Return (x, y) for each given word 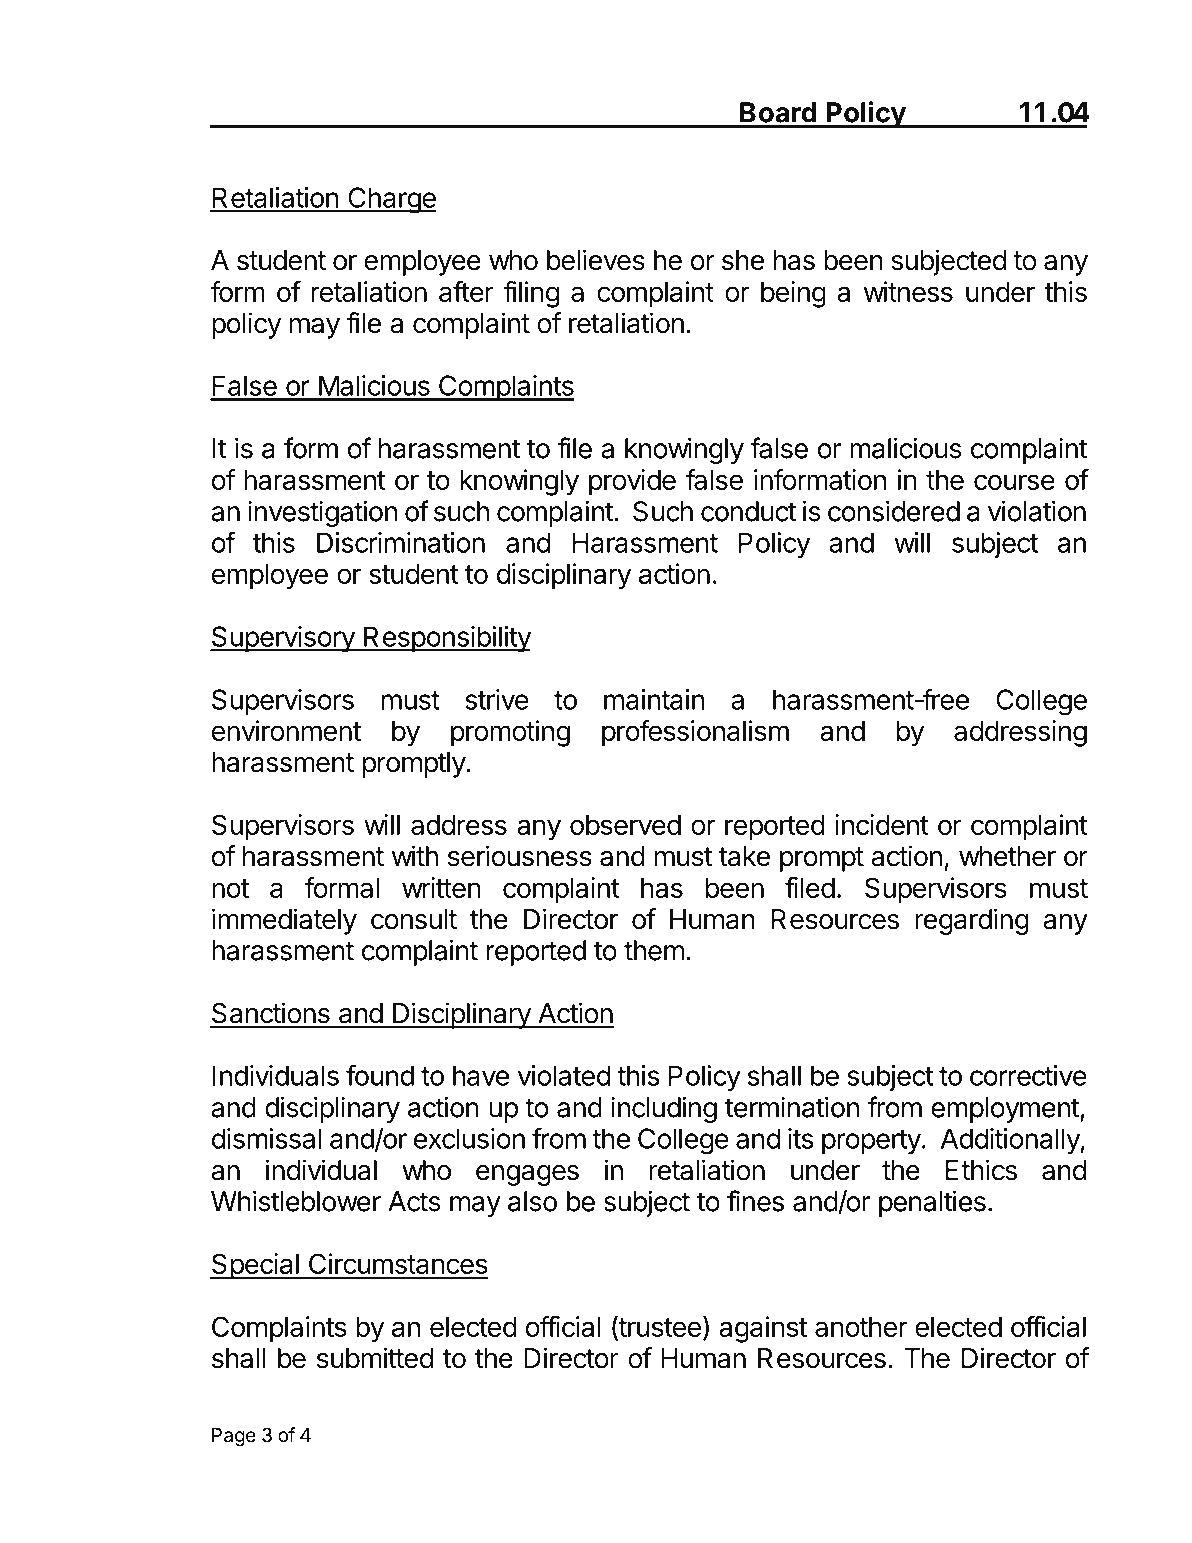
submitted (375, 1358)
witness (908, 291)
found (380, 1075)
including (664, 1109)
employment (1006, 1110)
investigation (322, 513)
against (763, 1329)
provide (632, 482)
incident (882, 824)
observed (625, 825)
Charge (391, 200)
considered (894, 511)
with (415, 855)
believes (596, 260)
